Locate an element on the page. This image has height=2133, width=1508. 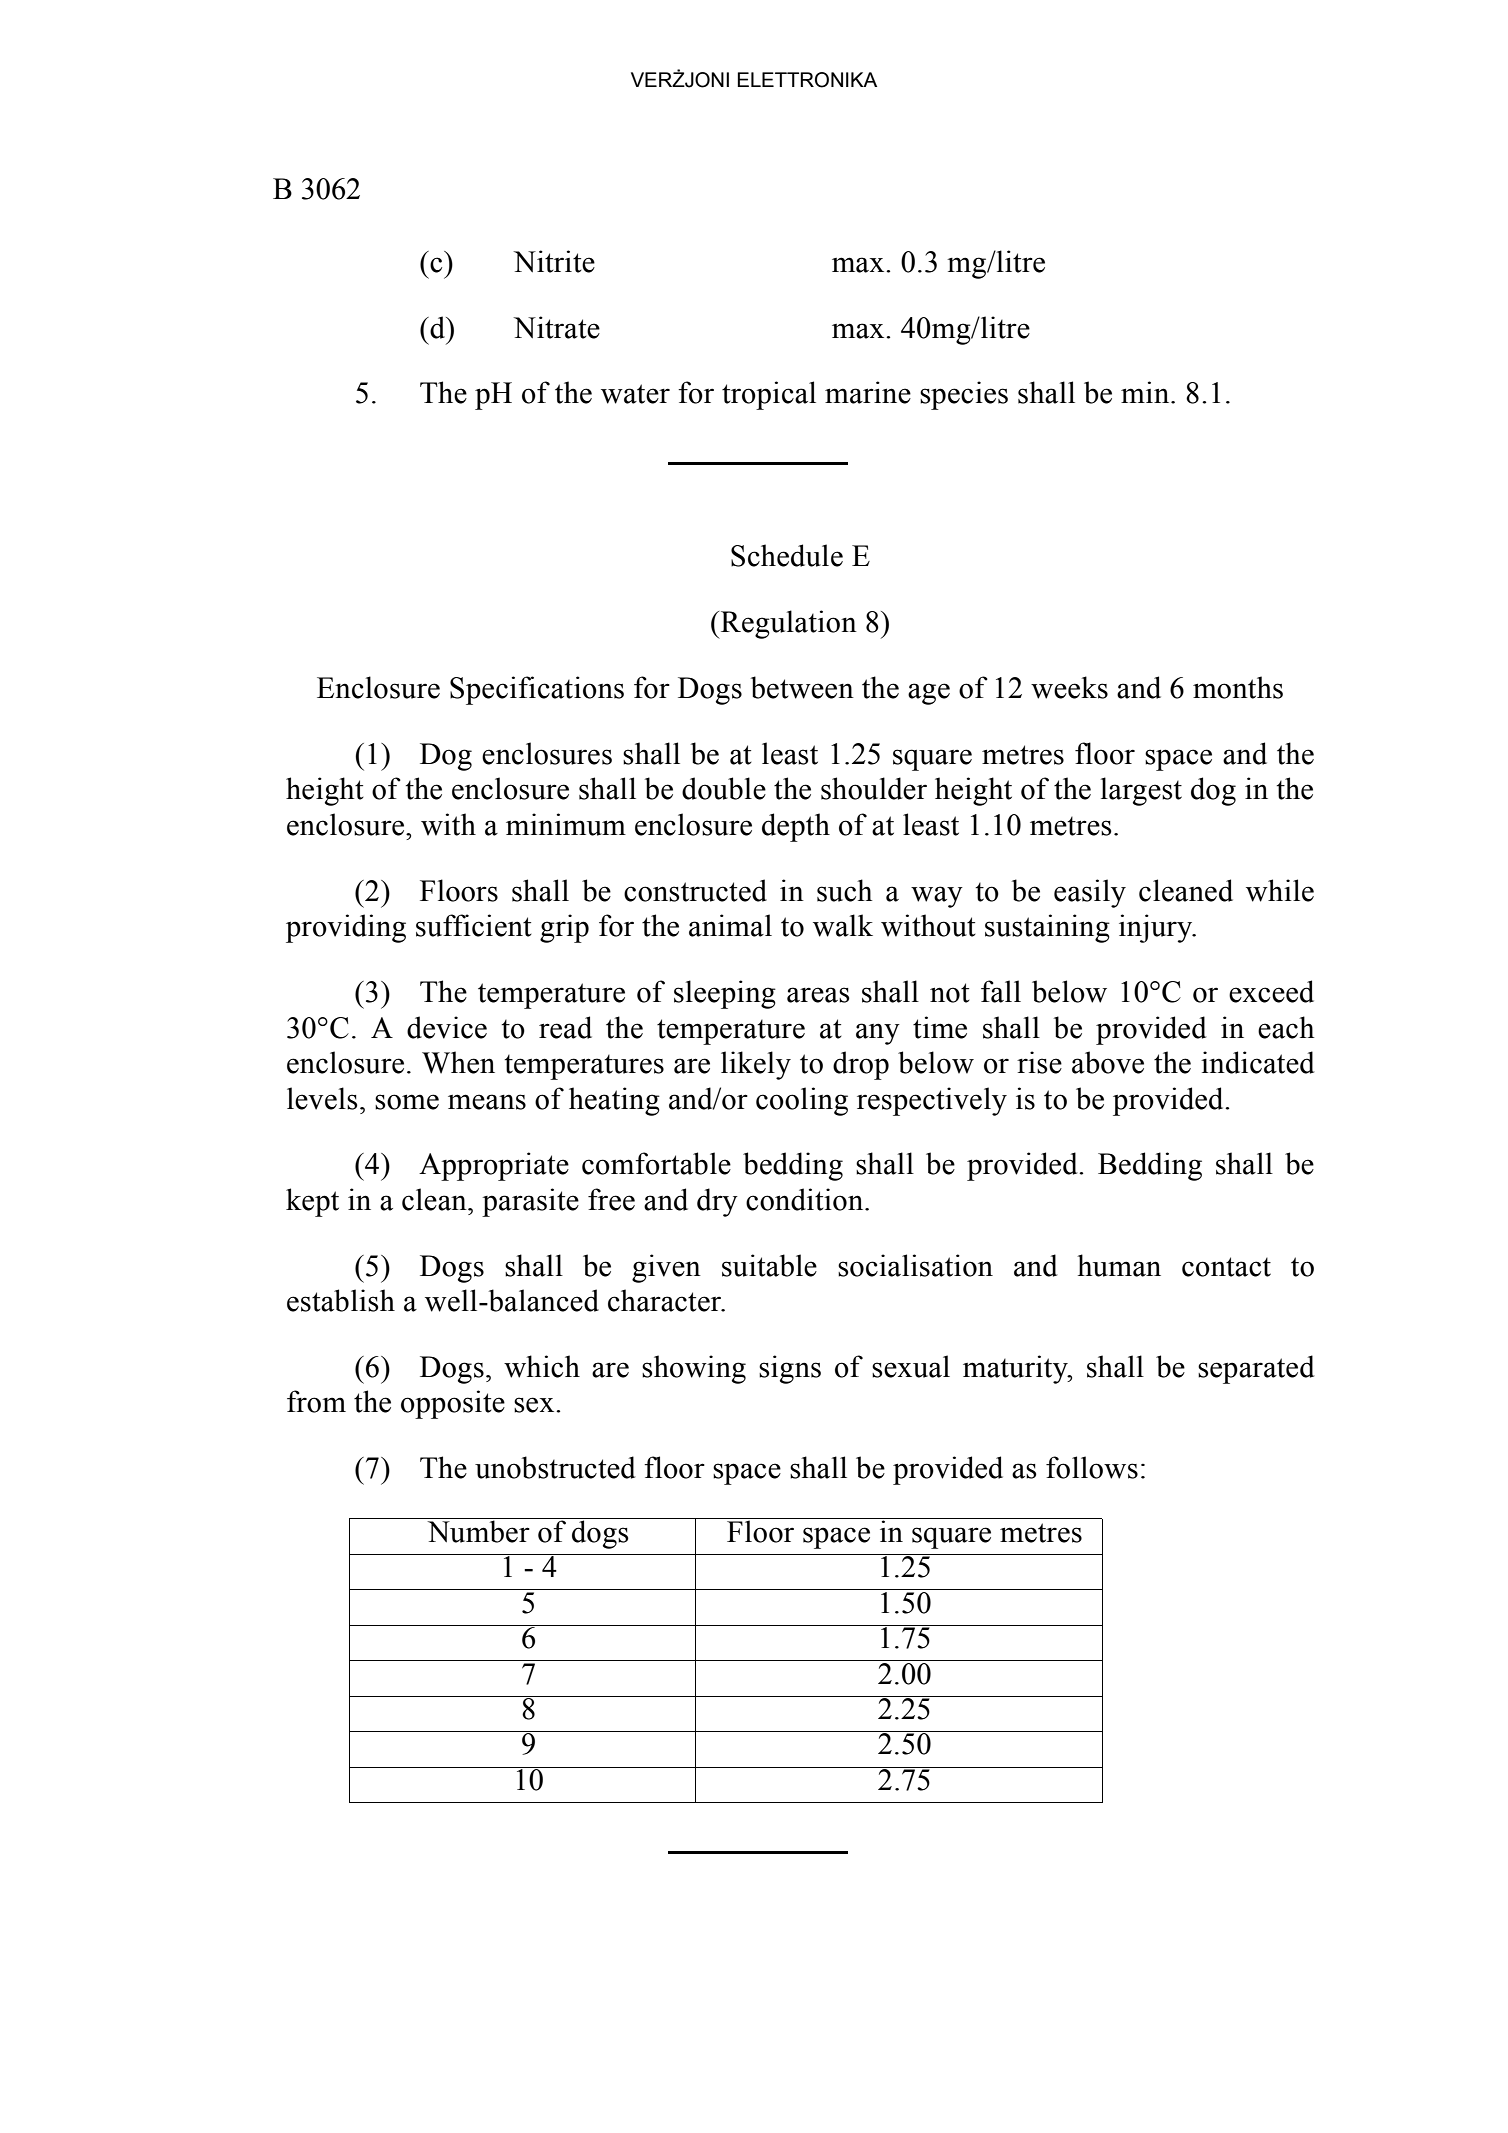
Nitrate is located at coordinates (556, 327).
